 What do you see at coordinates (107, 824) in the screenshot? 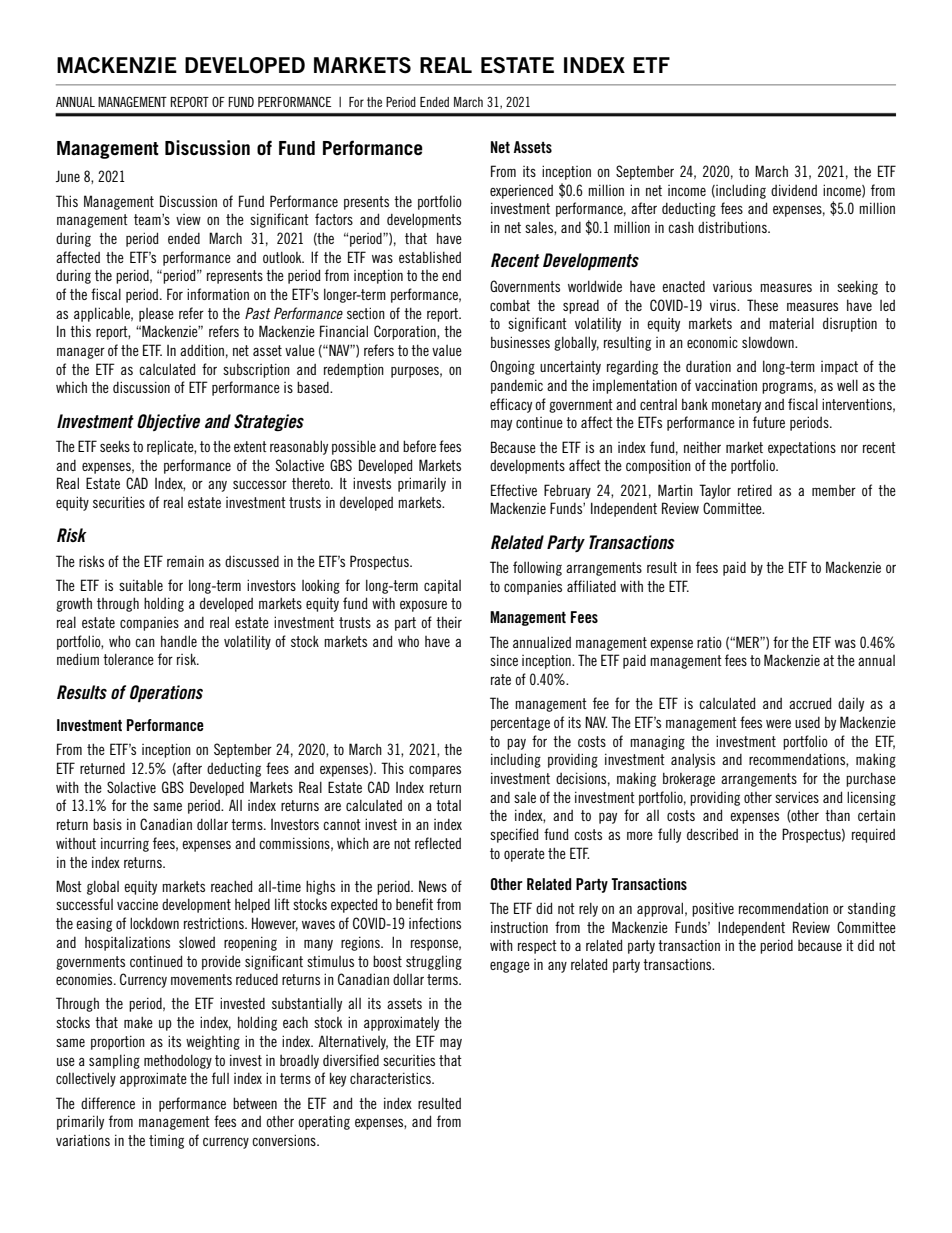
I see `basis` at bounding box center [107, 824].
